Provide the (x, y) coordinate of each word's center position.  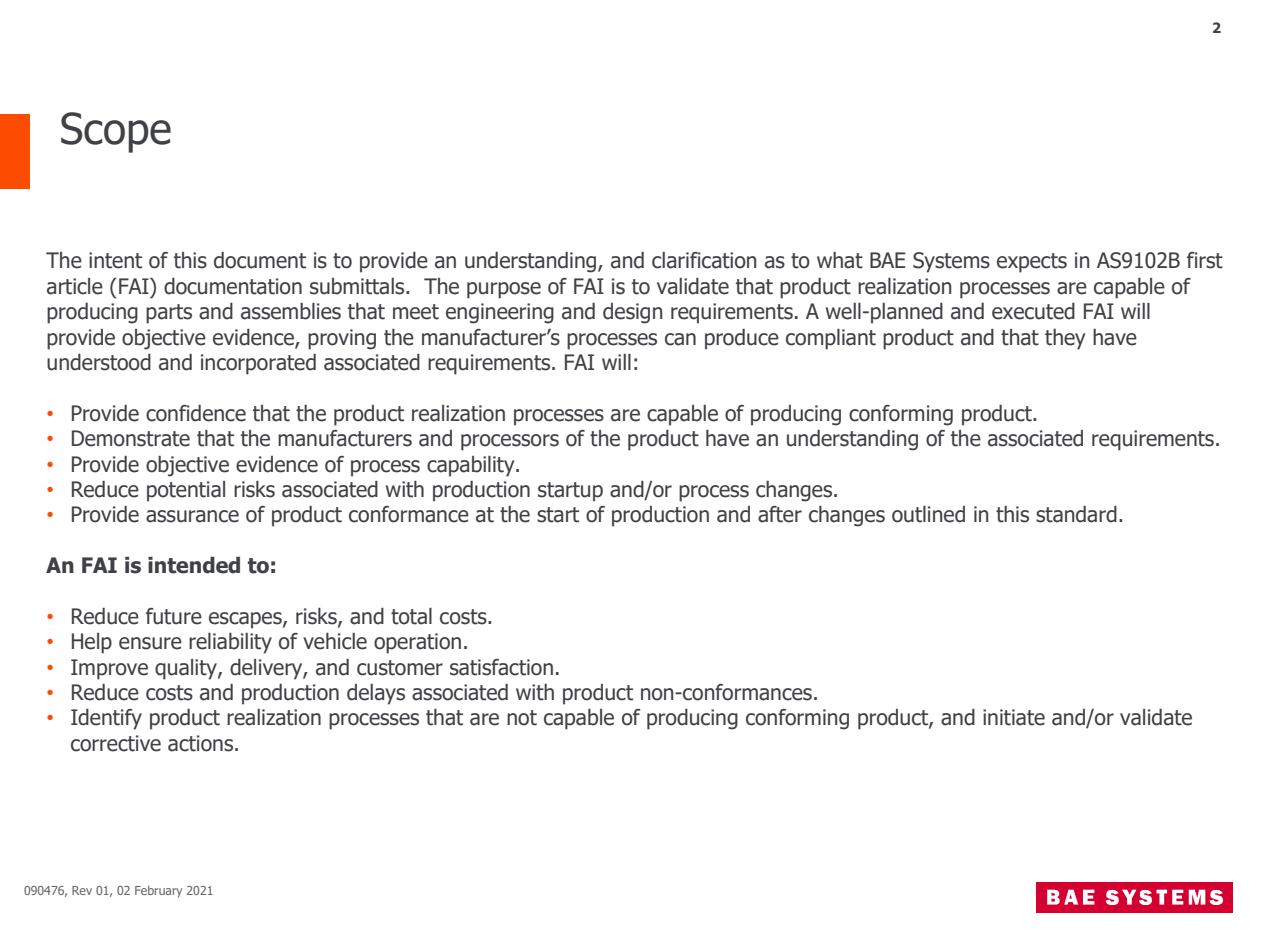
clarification (704, 260)
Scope (116, 132)
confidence (196, 413)
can (680, 339)
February (158, 891)
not (522, 718)
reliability (230, 643)
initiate (1014, 717)
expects (1032, 263)
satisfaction (501, 667)
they (1065, 339)
